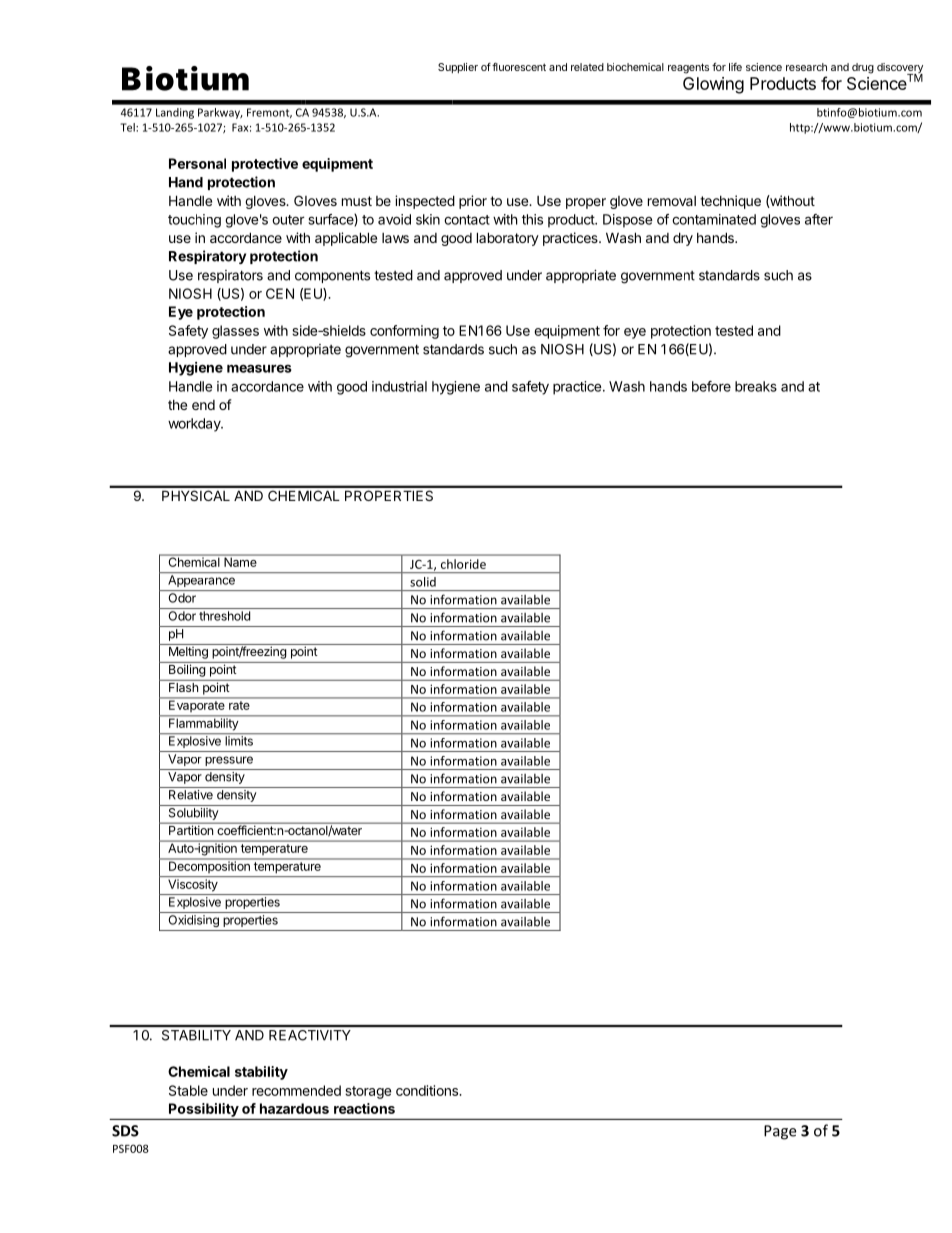 The height and width of the screenshot is (1233, 952). I want to click on Possibility, so click(204, 1110).
